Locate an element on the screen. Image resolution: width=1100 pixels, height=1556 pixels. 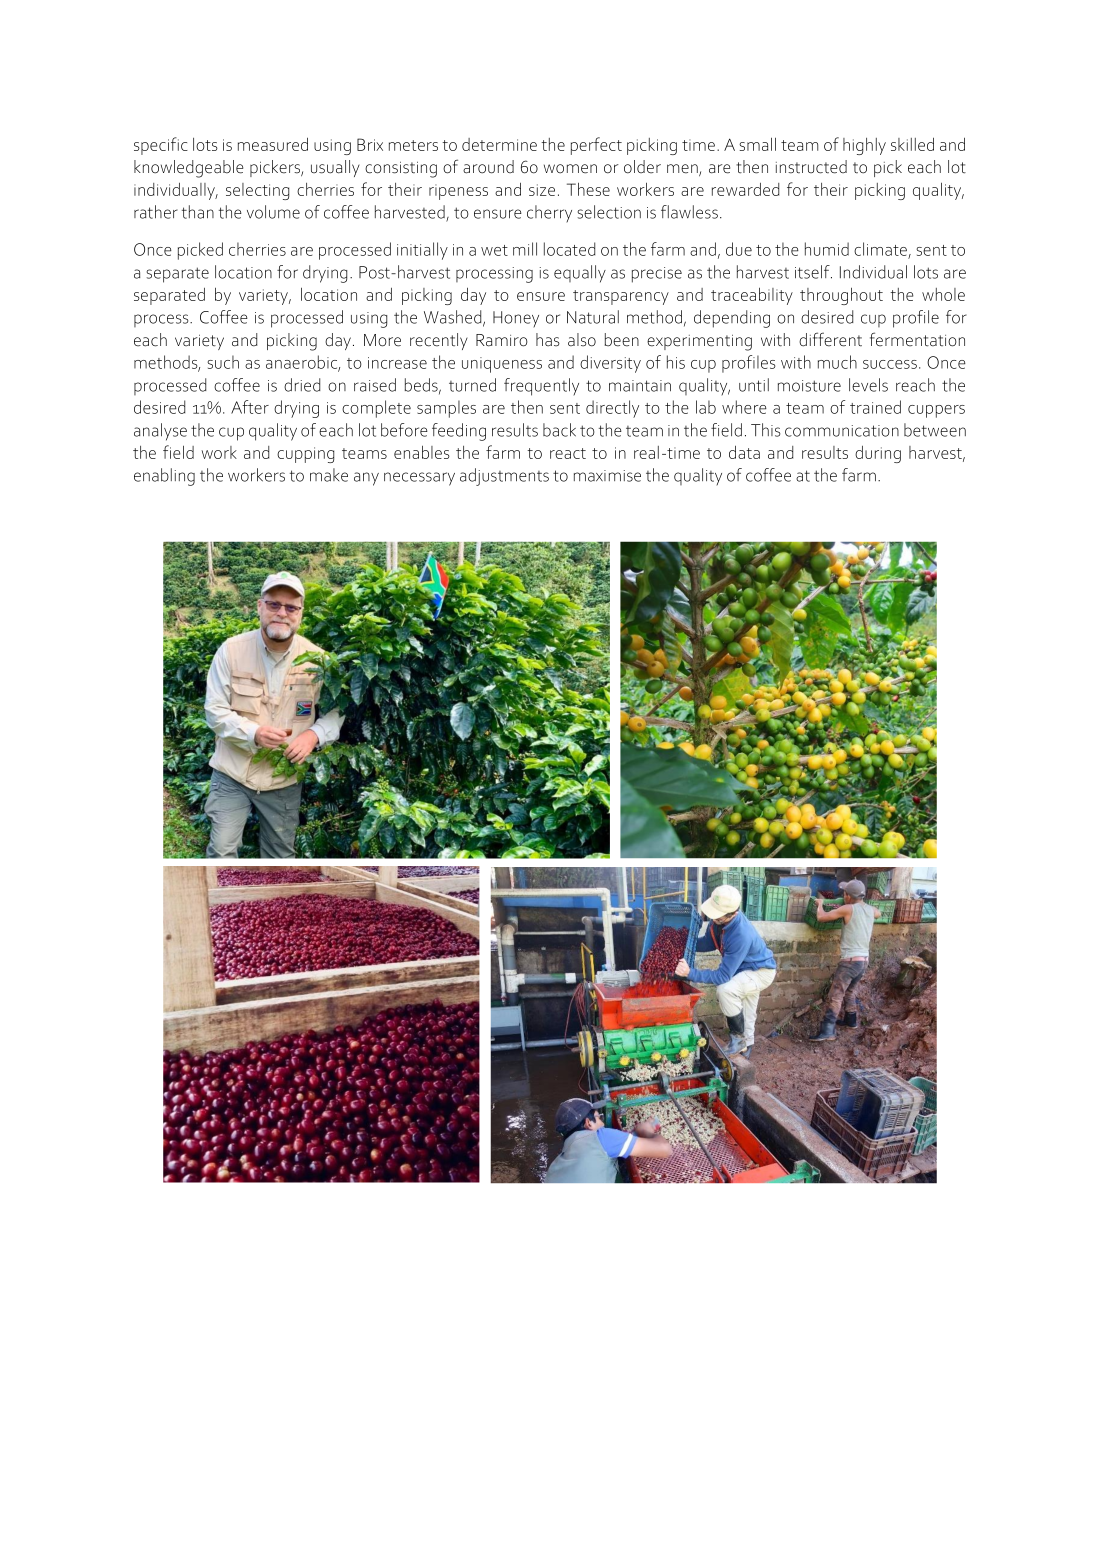
perfect is located at coordinates (596, 146).
